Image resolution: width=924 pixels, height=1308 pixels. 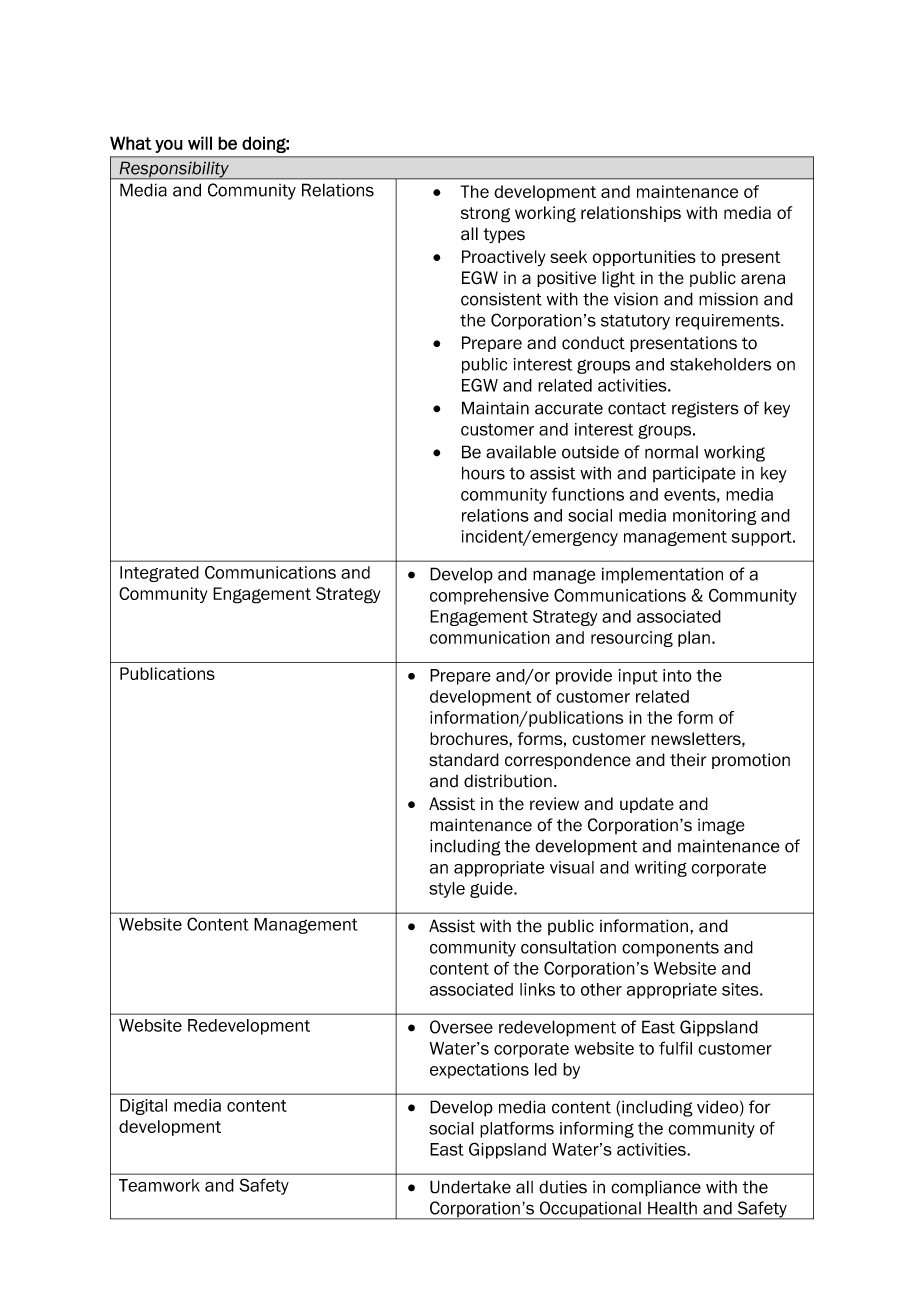 I want to click on standard, so click(x=464, y=760).
